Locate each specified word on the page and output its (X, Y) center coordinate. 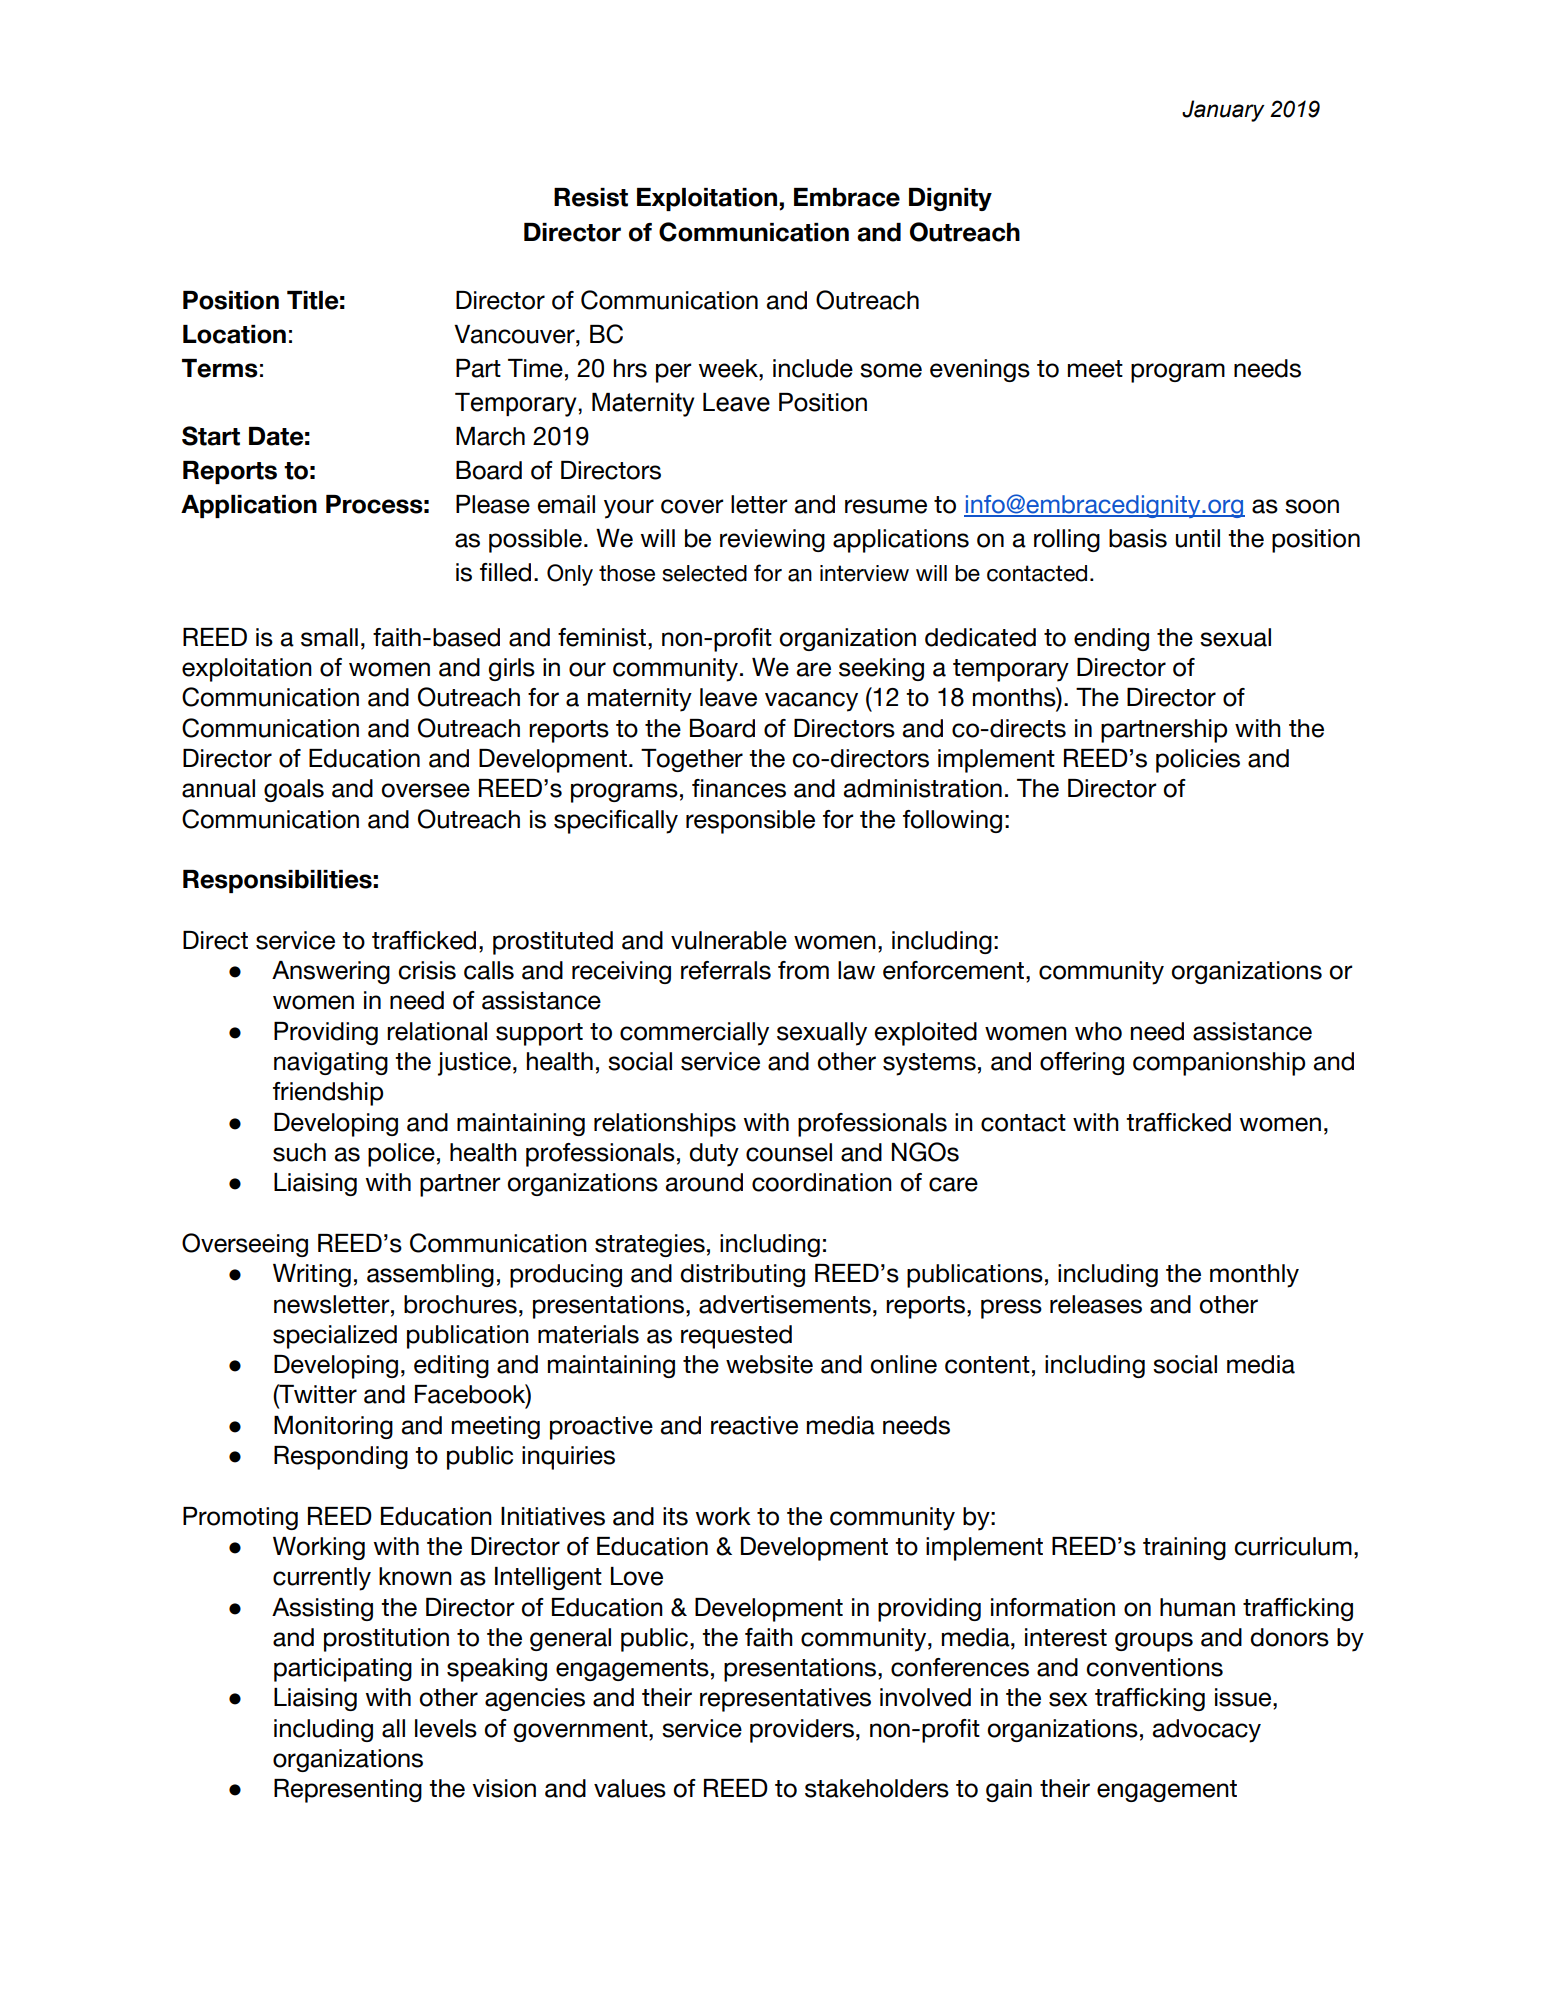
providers (802, 1731)
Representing (348, 1791)
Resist (591, 197)
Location (234, 334)
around (704, 1182)
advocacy (1207, 1731)
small (329, 637)
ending (1111, 639)
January (1223, 111)
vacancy (811, 702)
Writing (312, 1275)
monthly (1254, 1276)
